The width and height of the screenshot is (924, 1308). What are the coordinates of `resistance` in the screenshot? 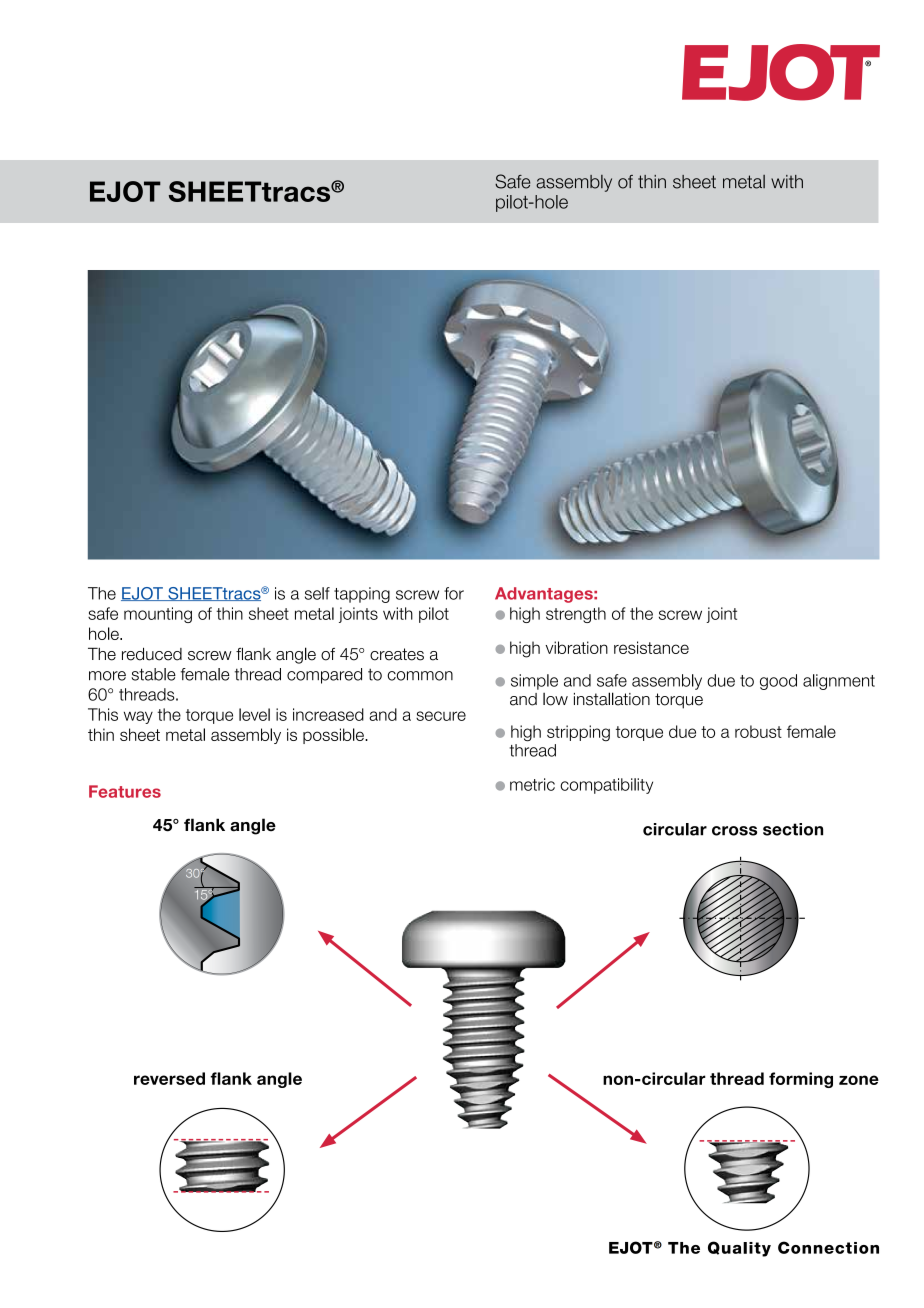 It's located at (651, 647).
